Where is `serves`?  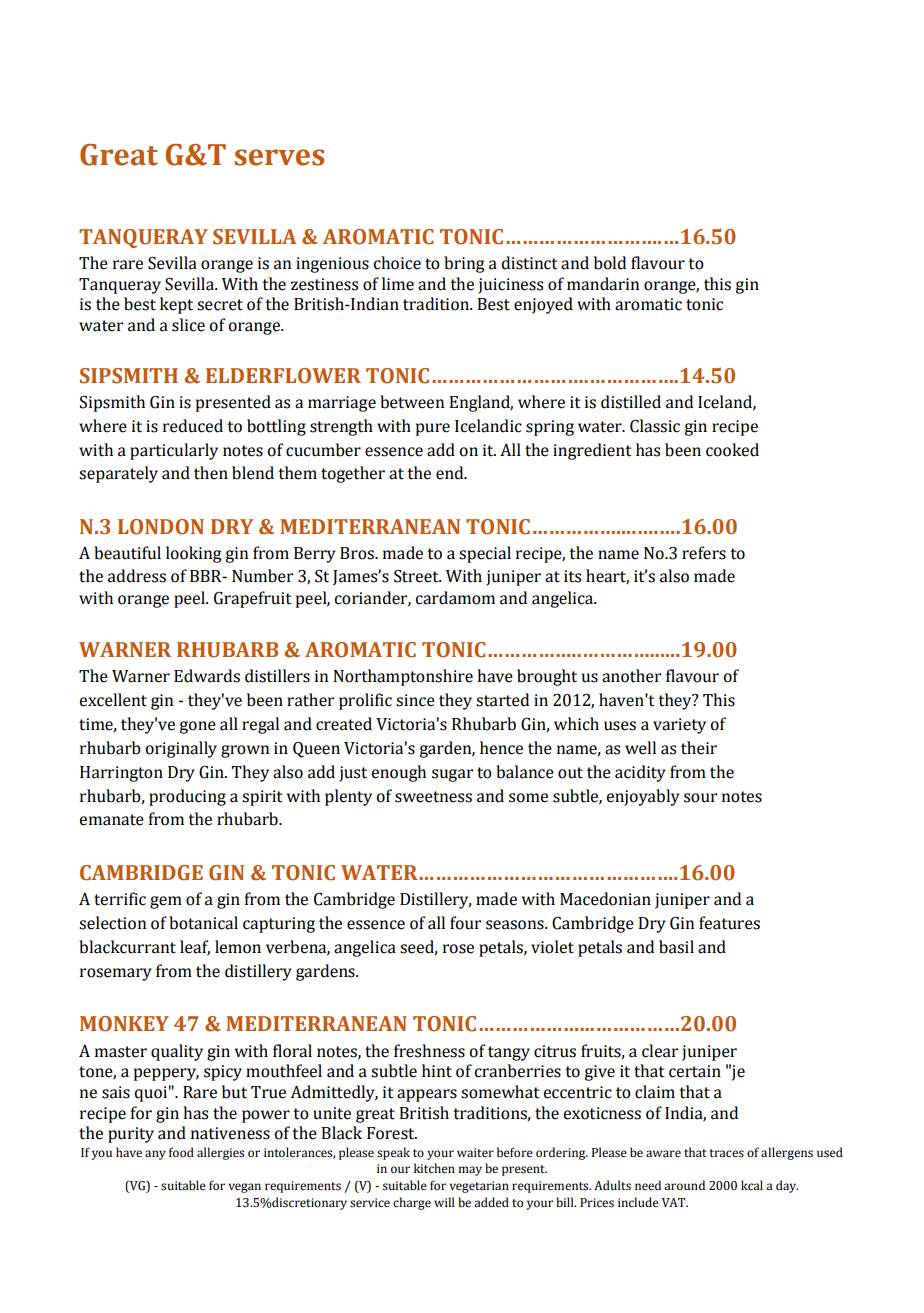
serves is located at coordinates (279, 157).
